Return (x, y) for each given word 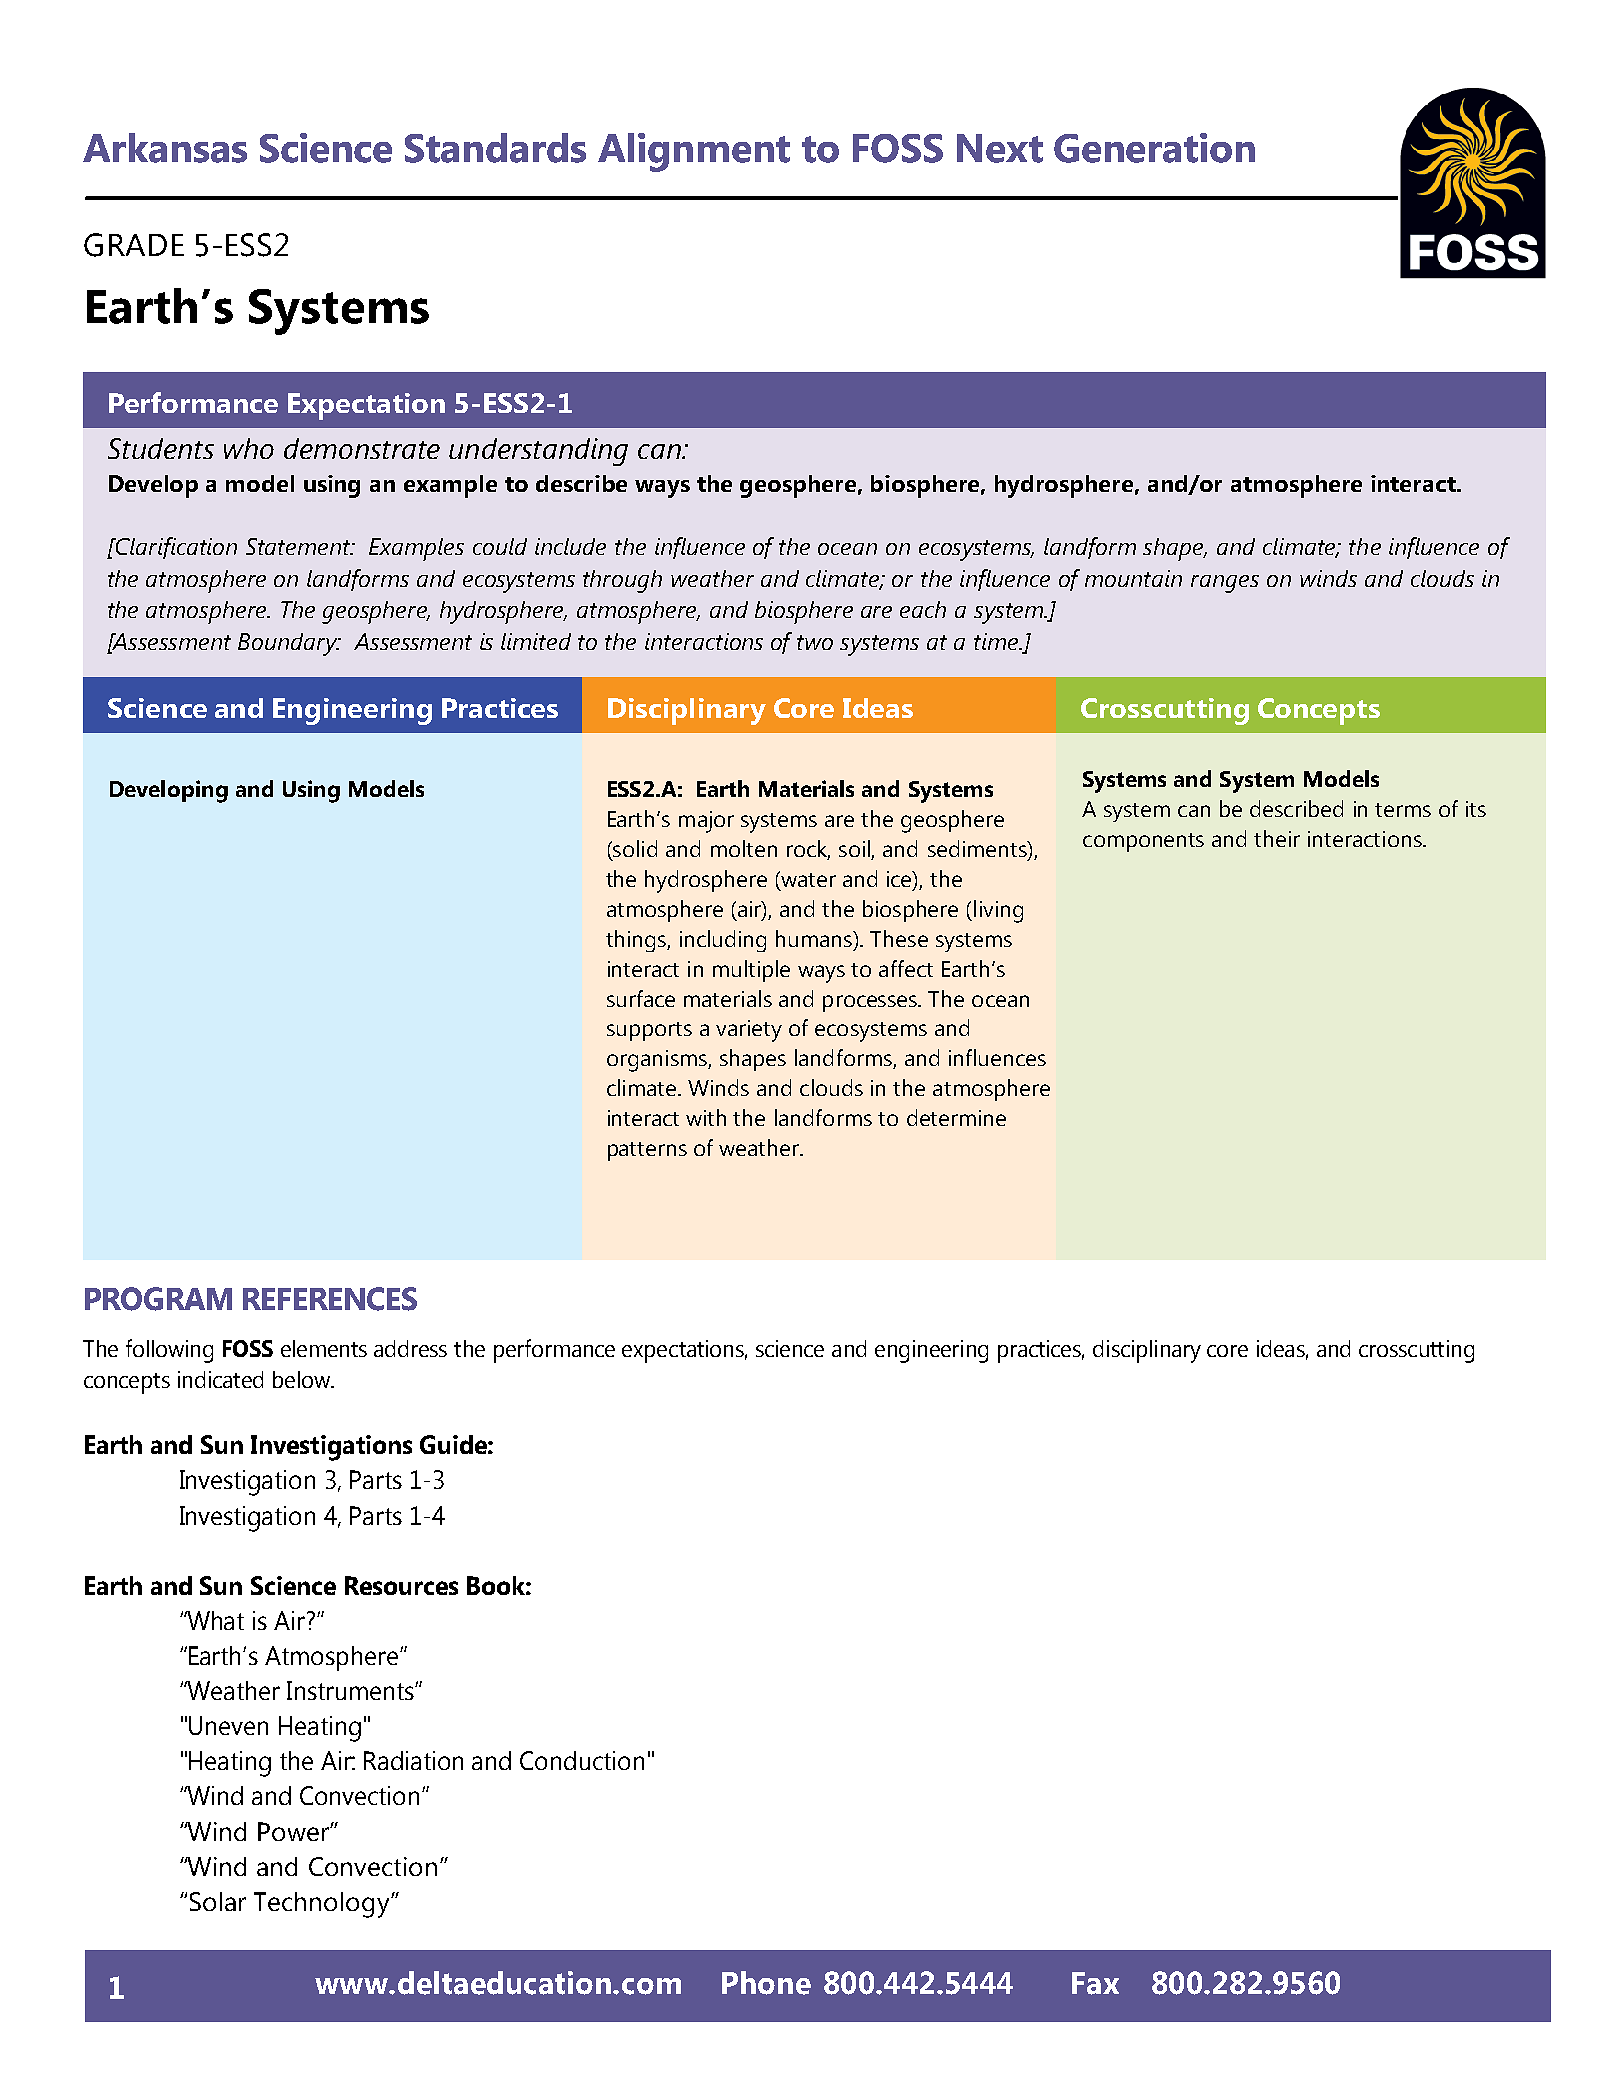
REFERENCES (330, 1299)
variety (749, 1031)
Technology (323, 1905)
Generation (1154, 148)
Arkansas (165, 148)
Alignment (694, 152)
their (1277, 838)
